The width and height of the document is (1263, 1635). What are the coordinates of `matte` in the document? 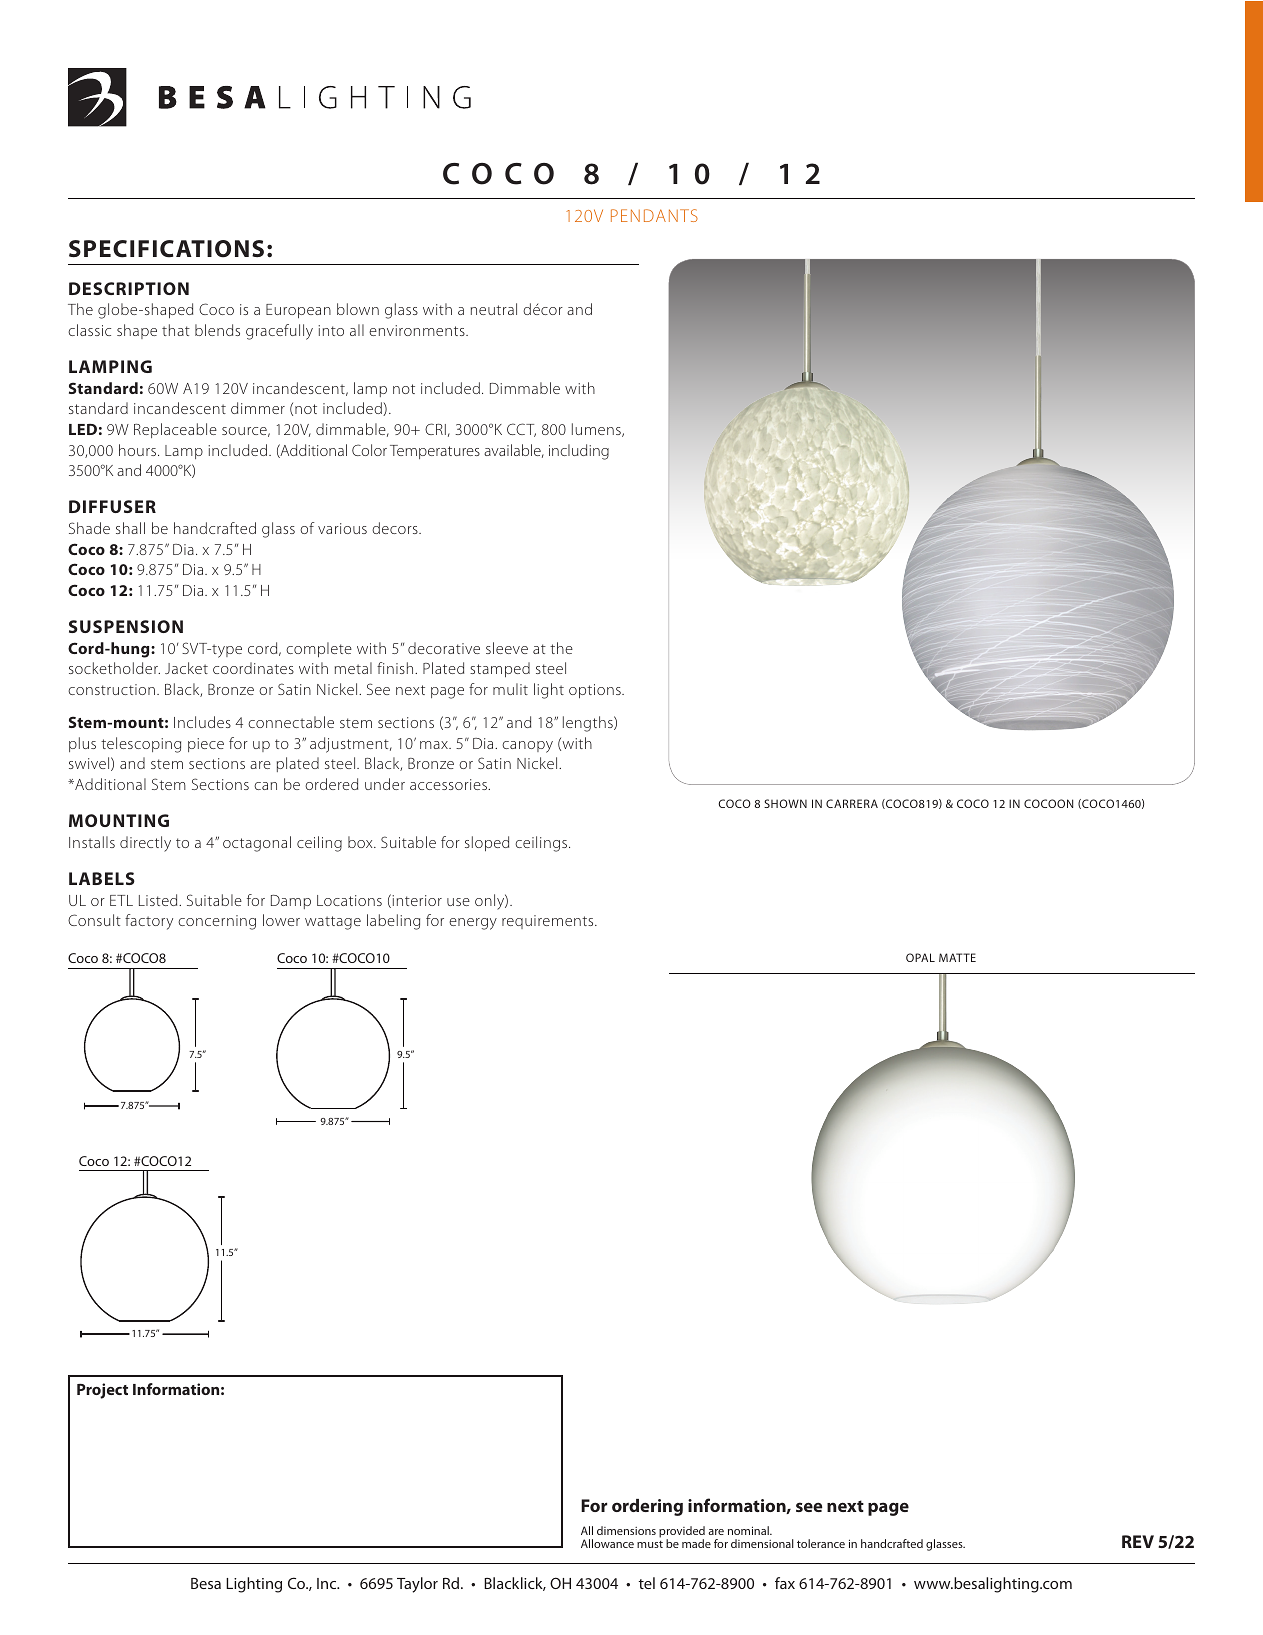 It's located at (957, 957).
